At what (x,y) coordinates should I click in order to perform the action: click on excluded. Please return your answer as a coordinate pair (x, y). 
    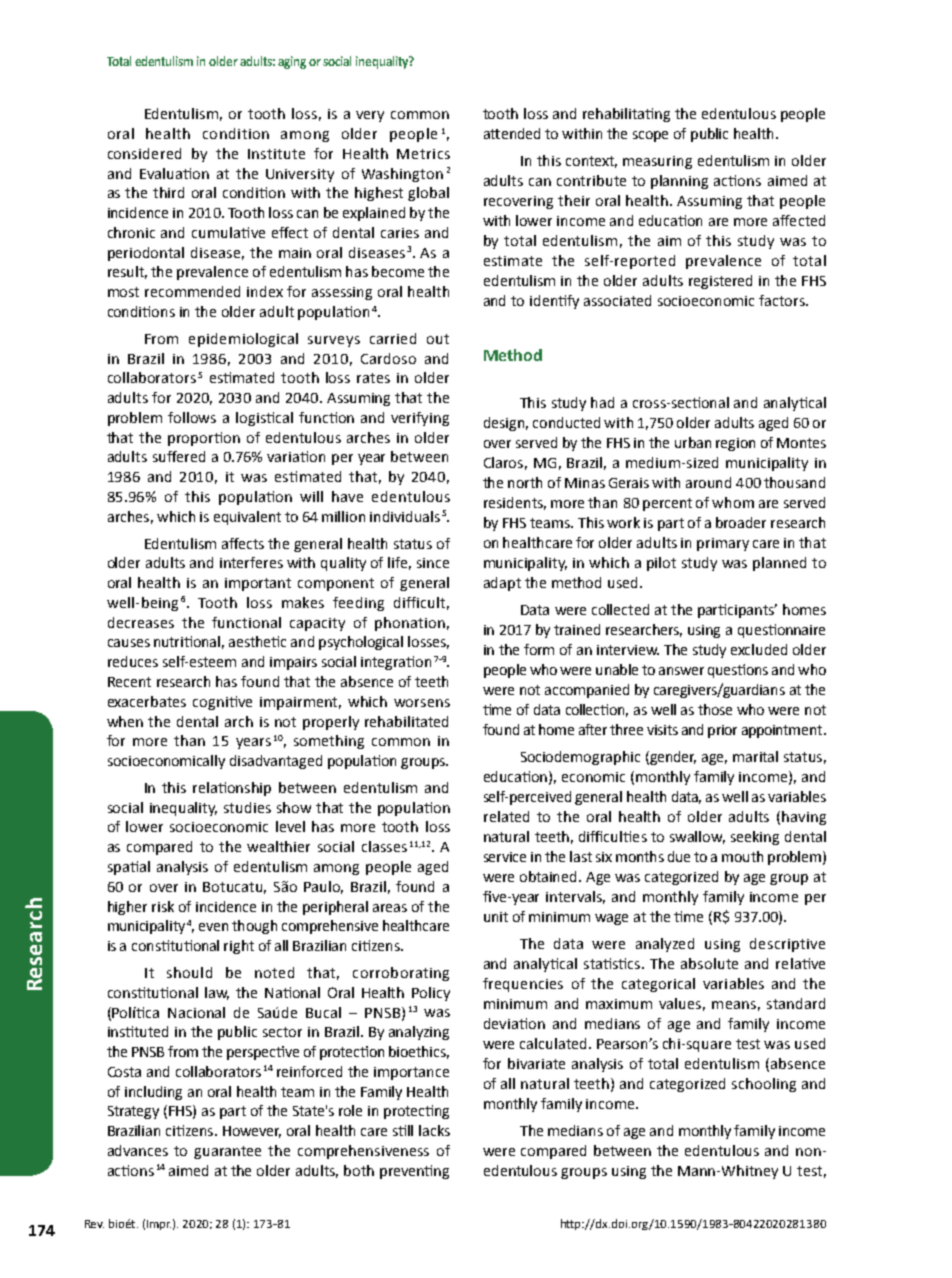
    Looking at the image, I should click on (759, 649).
